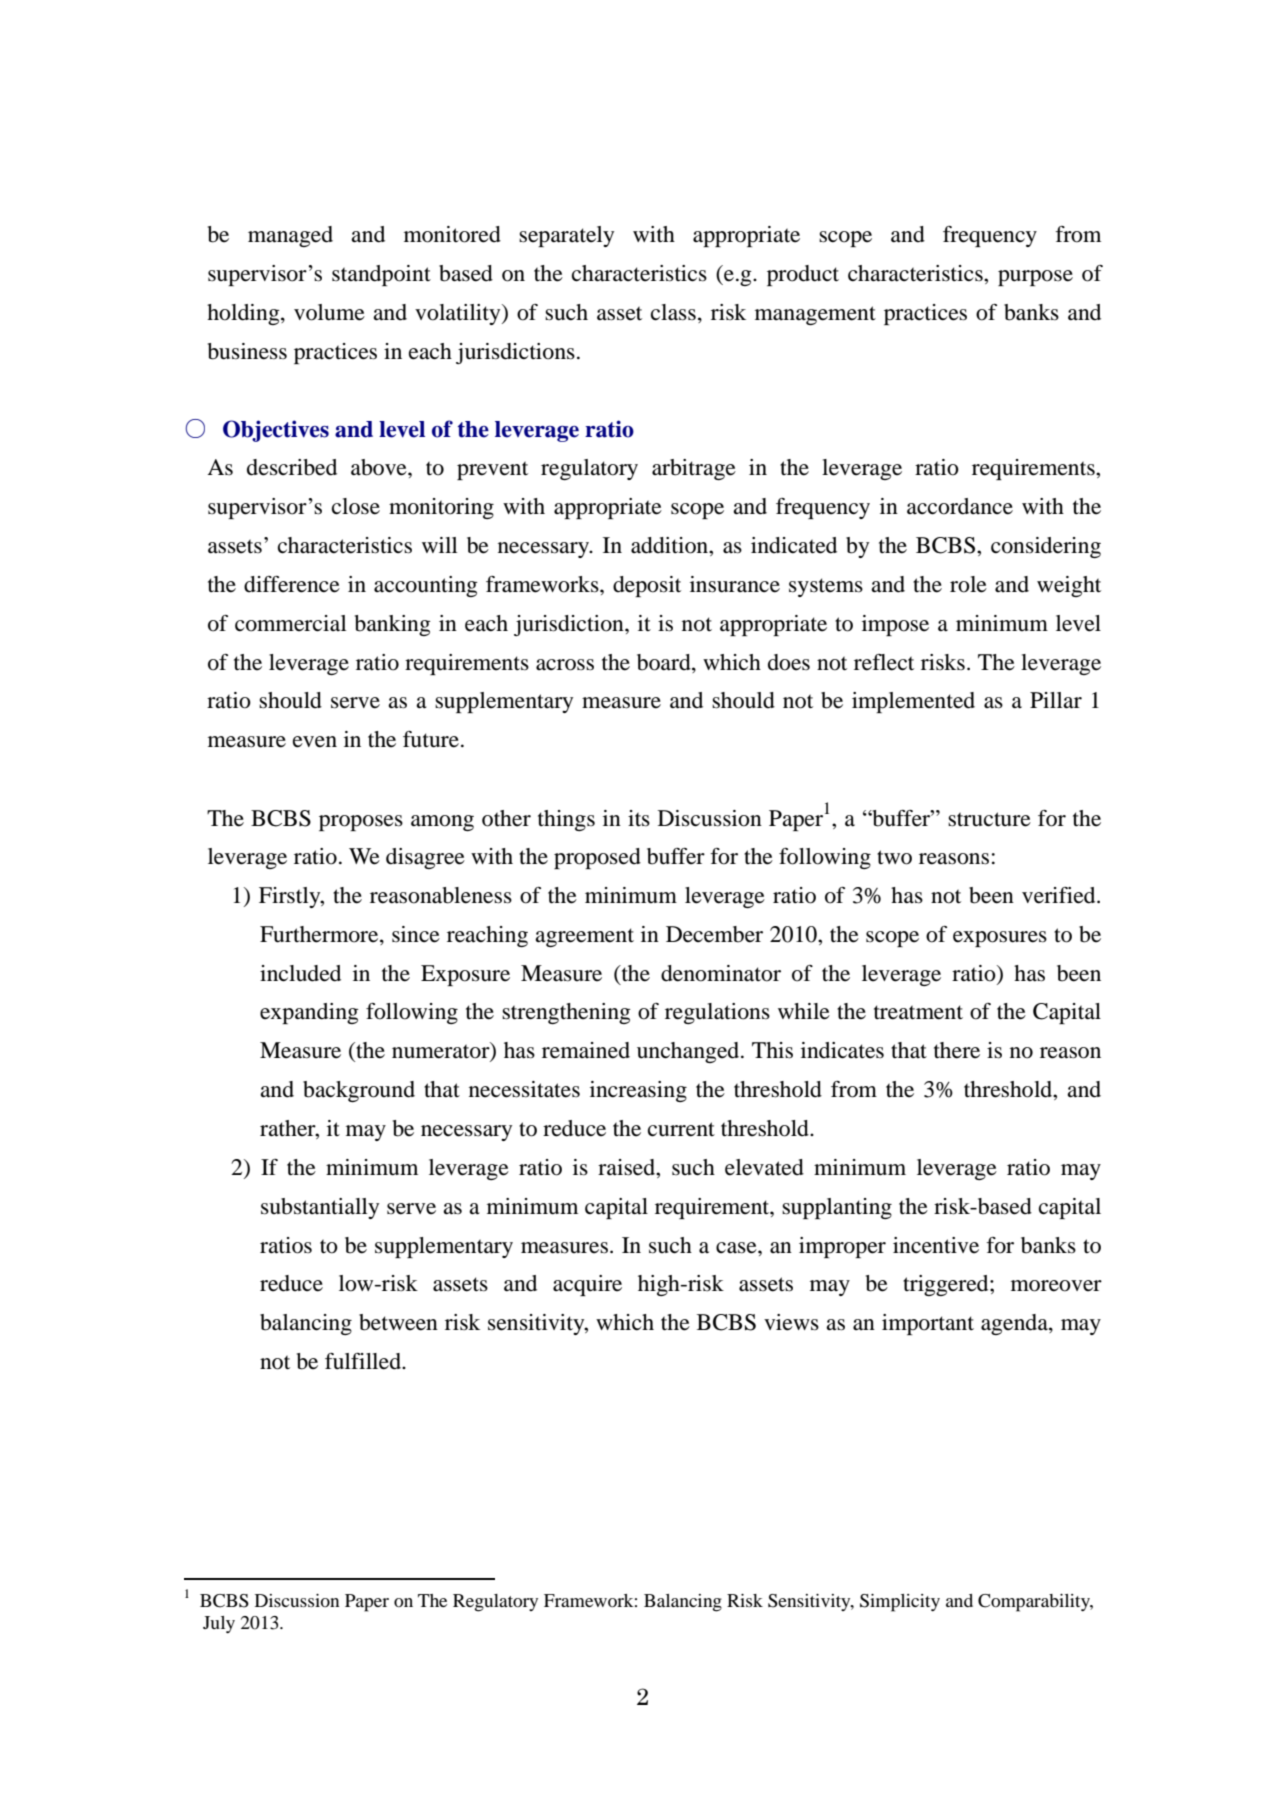 This screenshot has width=1285, height=1818. What do you see at coordinates (1060, 895) in the screenshot?
I see `verified` at bounding box center [1060, 895].
